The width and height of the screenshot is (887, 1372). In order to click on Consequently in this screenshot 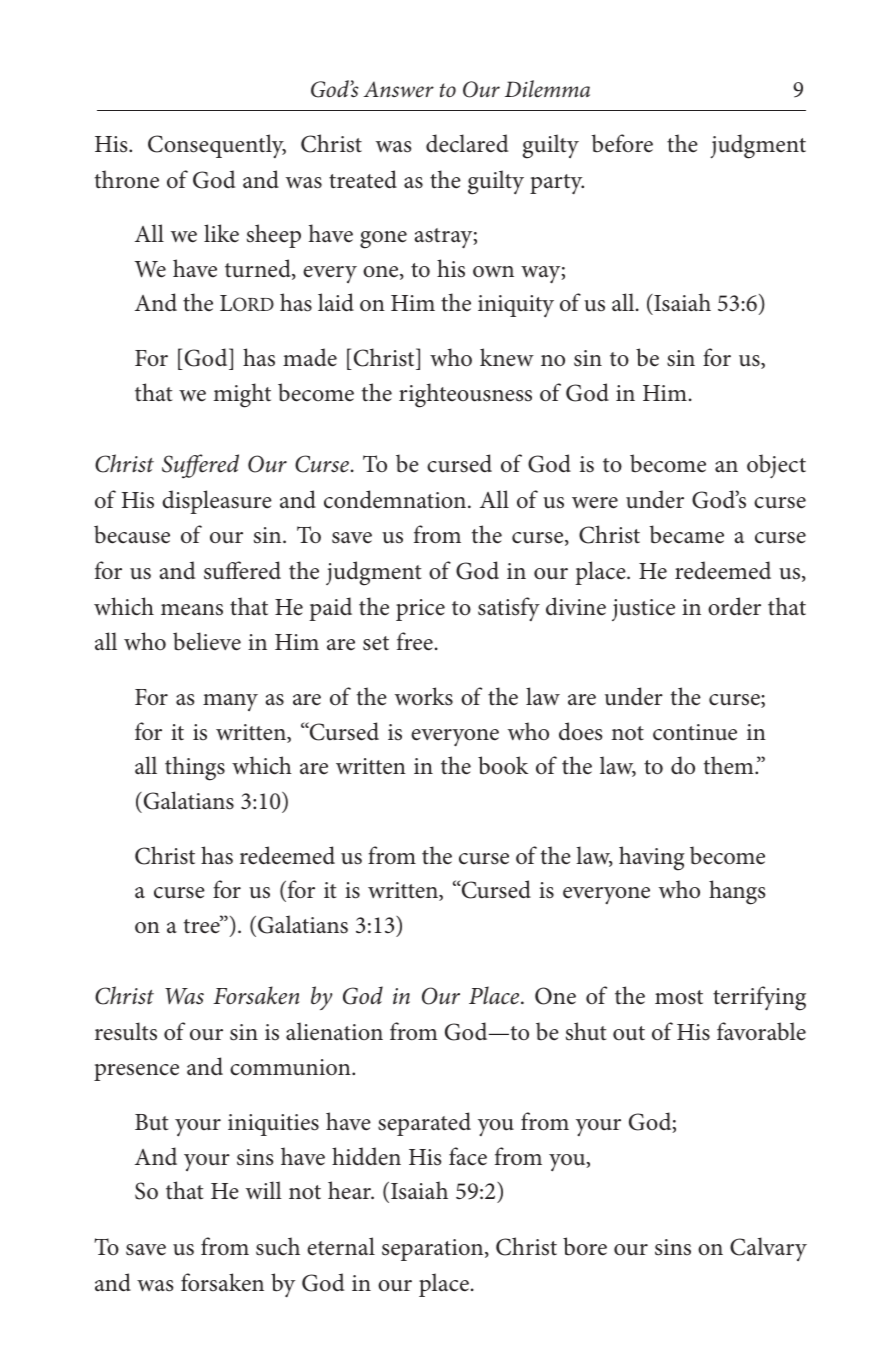, I will do `click(217, 146)`.
